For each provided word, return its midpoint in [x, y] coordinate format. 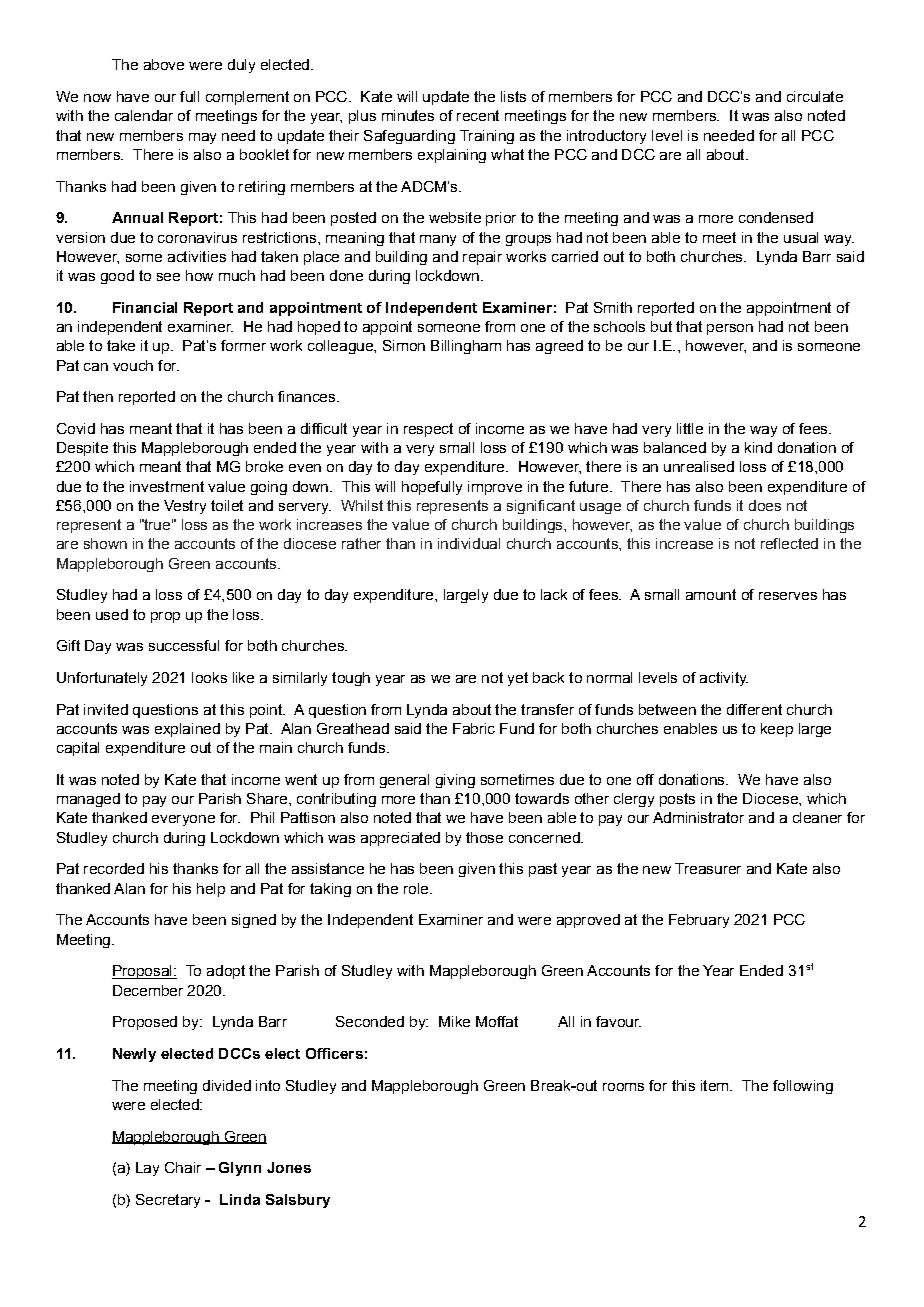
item [716, 1085]
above [164, 64]
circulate [815, 96]
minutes [408, 115]
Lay [147, 1169]
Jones [289, 1167]
